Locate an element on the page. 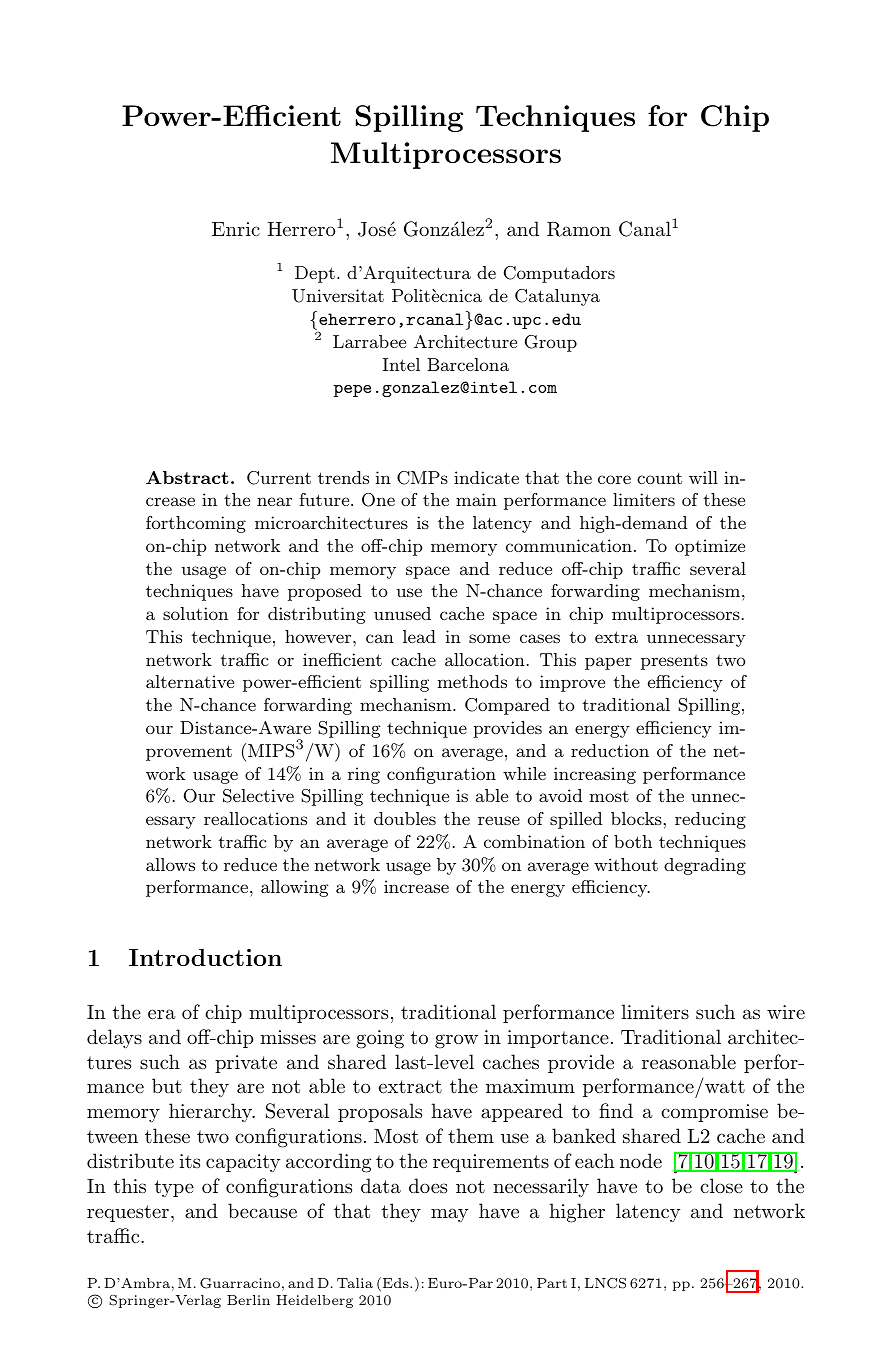  Berlin is located at coordinates (248, 1300).
